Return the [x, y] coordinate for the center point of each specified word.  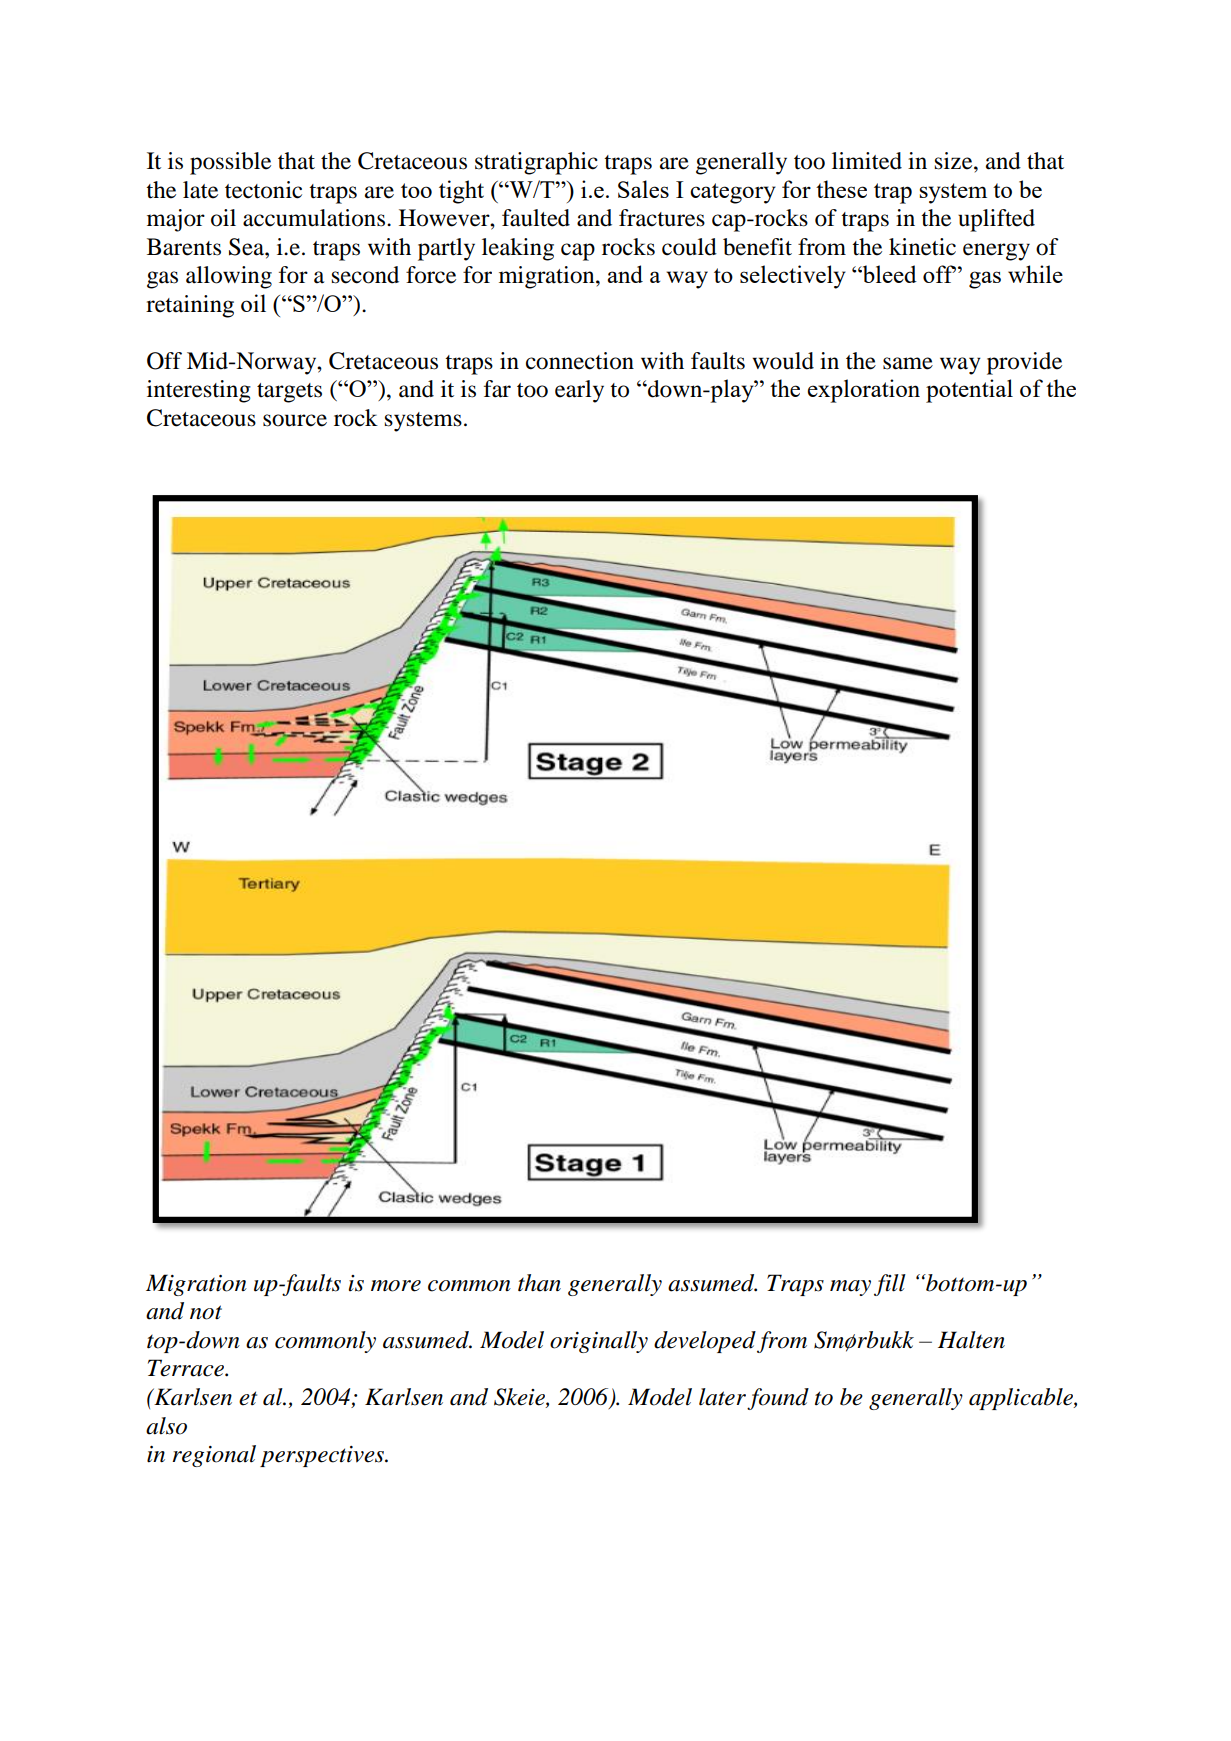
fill [890, 1285]
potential [969, 391]
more [396, 1286]
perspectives [323, 1456]
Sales [643, 189]
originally [599, 1342]
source [295, 420]
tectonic [263, 190]
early [579, 391]
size [955, 161]
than [539, 1283]
